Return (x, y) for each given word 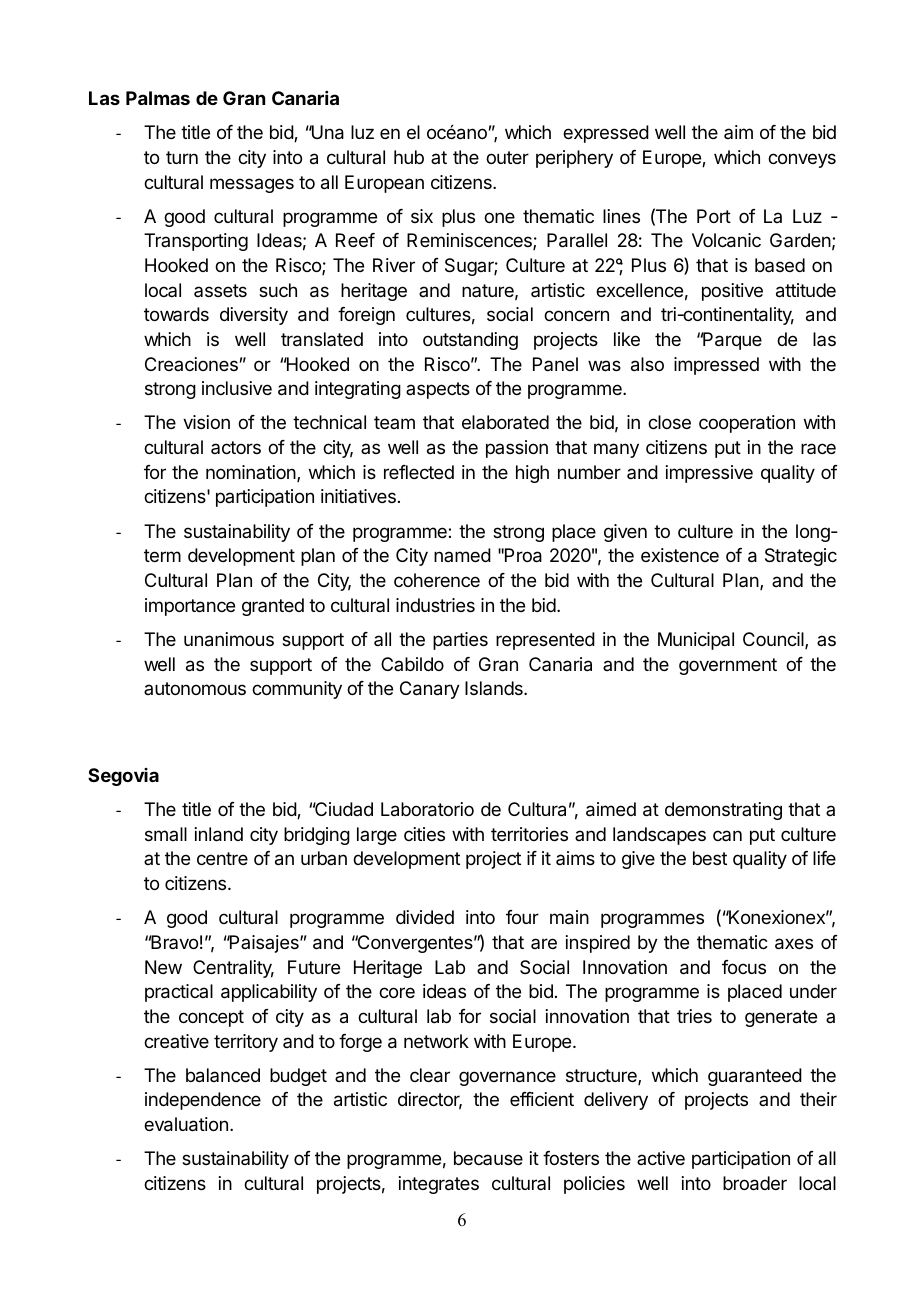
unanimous (229, 639)
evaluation (186, 1124)
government (728, 666)
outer (507, 157)
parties (460, 641)
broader (755, 1183)
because (488, 1158)
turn (182, 157)
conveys (802, 160)
